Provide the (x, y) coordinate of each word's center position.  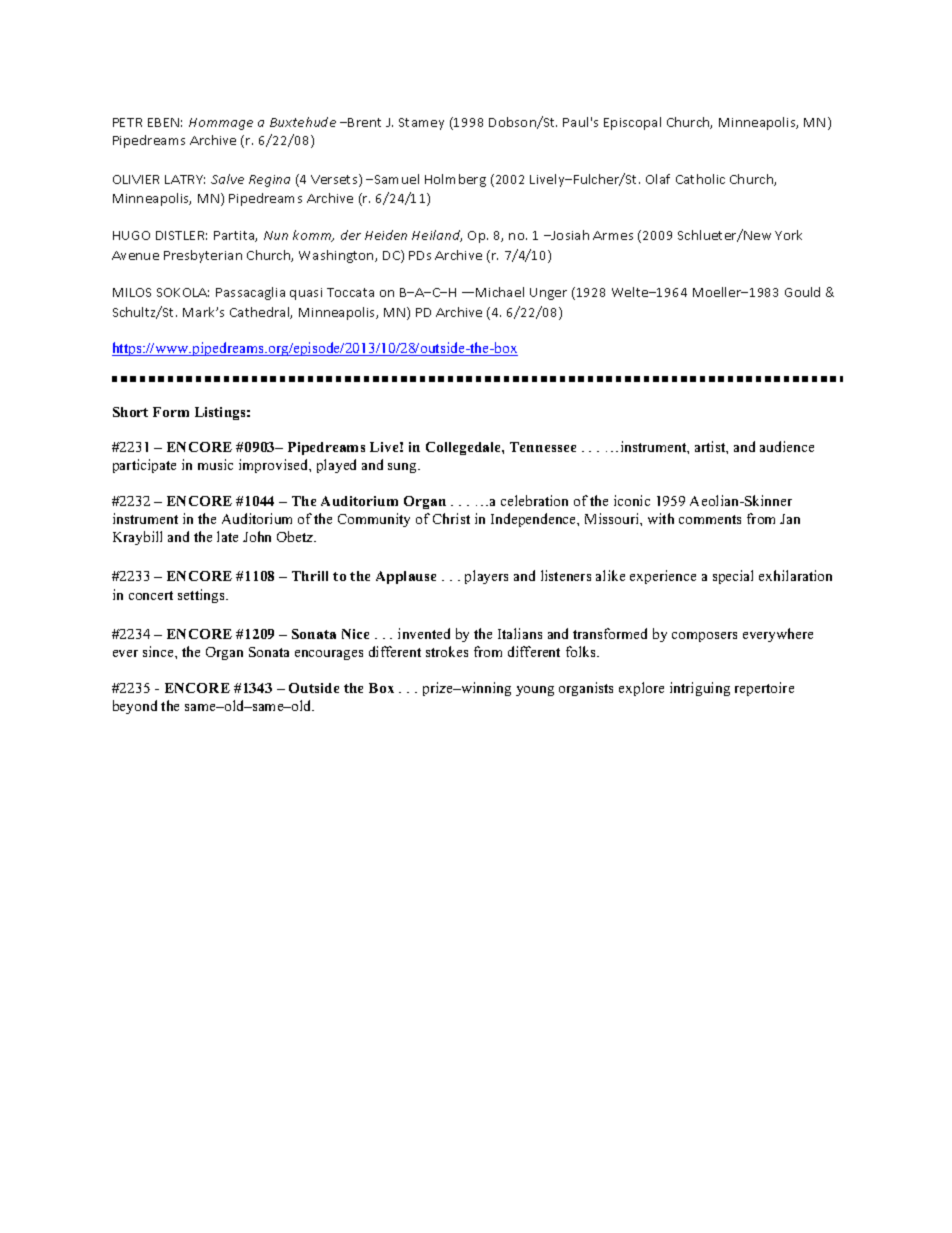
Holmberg (455, 180)
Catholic (700, 179)
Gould (802, 292)
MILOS (132, 292)
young (535, 691)
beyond (135, 707)
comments (710, 519)
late (227, 536)
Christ (451, 518)
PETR (127, 122)
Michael (500, 292)
